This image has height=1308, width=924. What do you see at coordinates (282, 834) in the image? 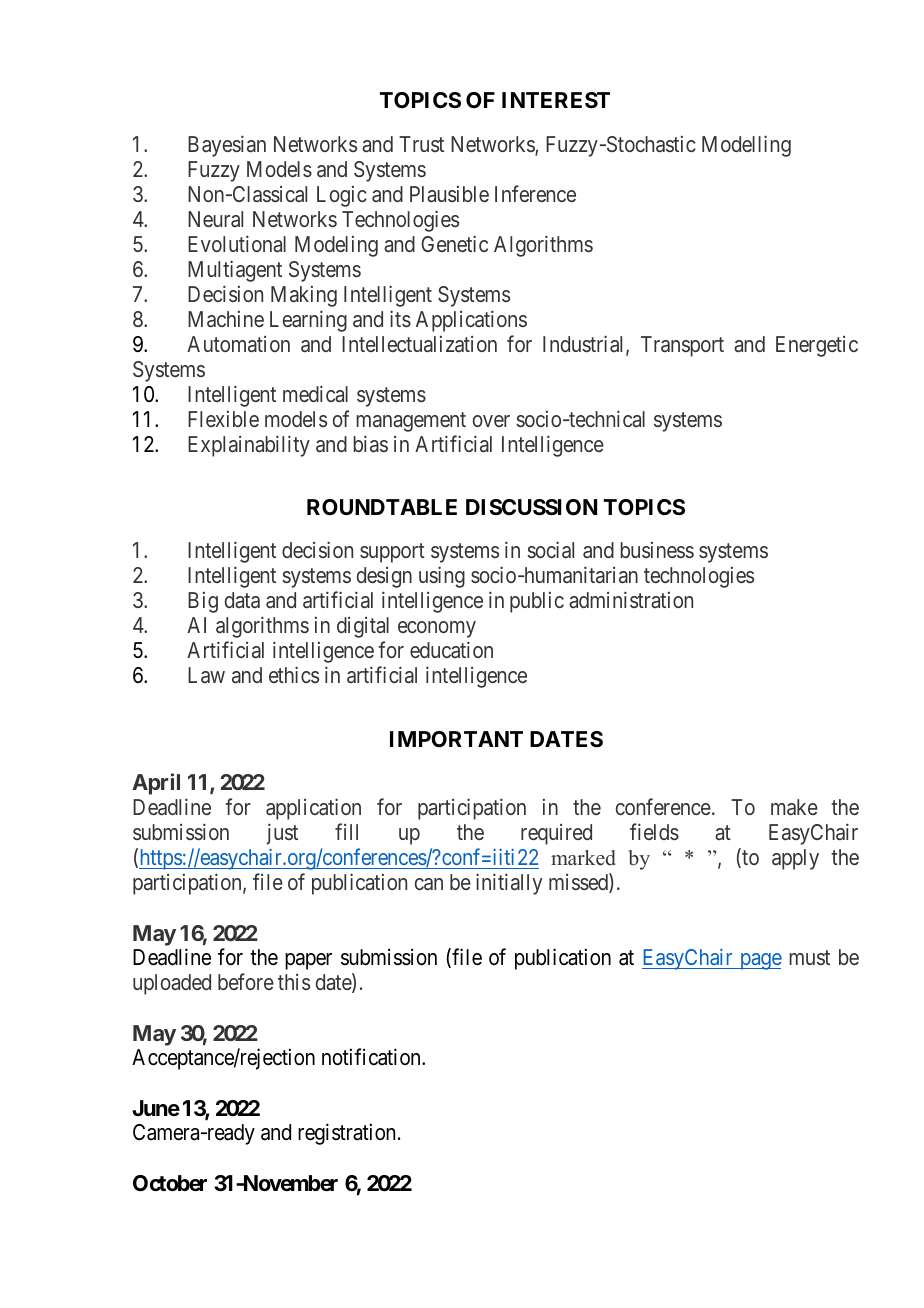
I see `just` at bounding box center [282, 834].
